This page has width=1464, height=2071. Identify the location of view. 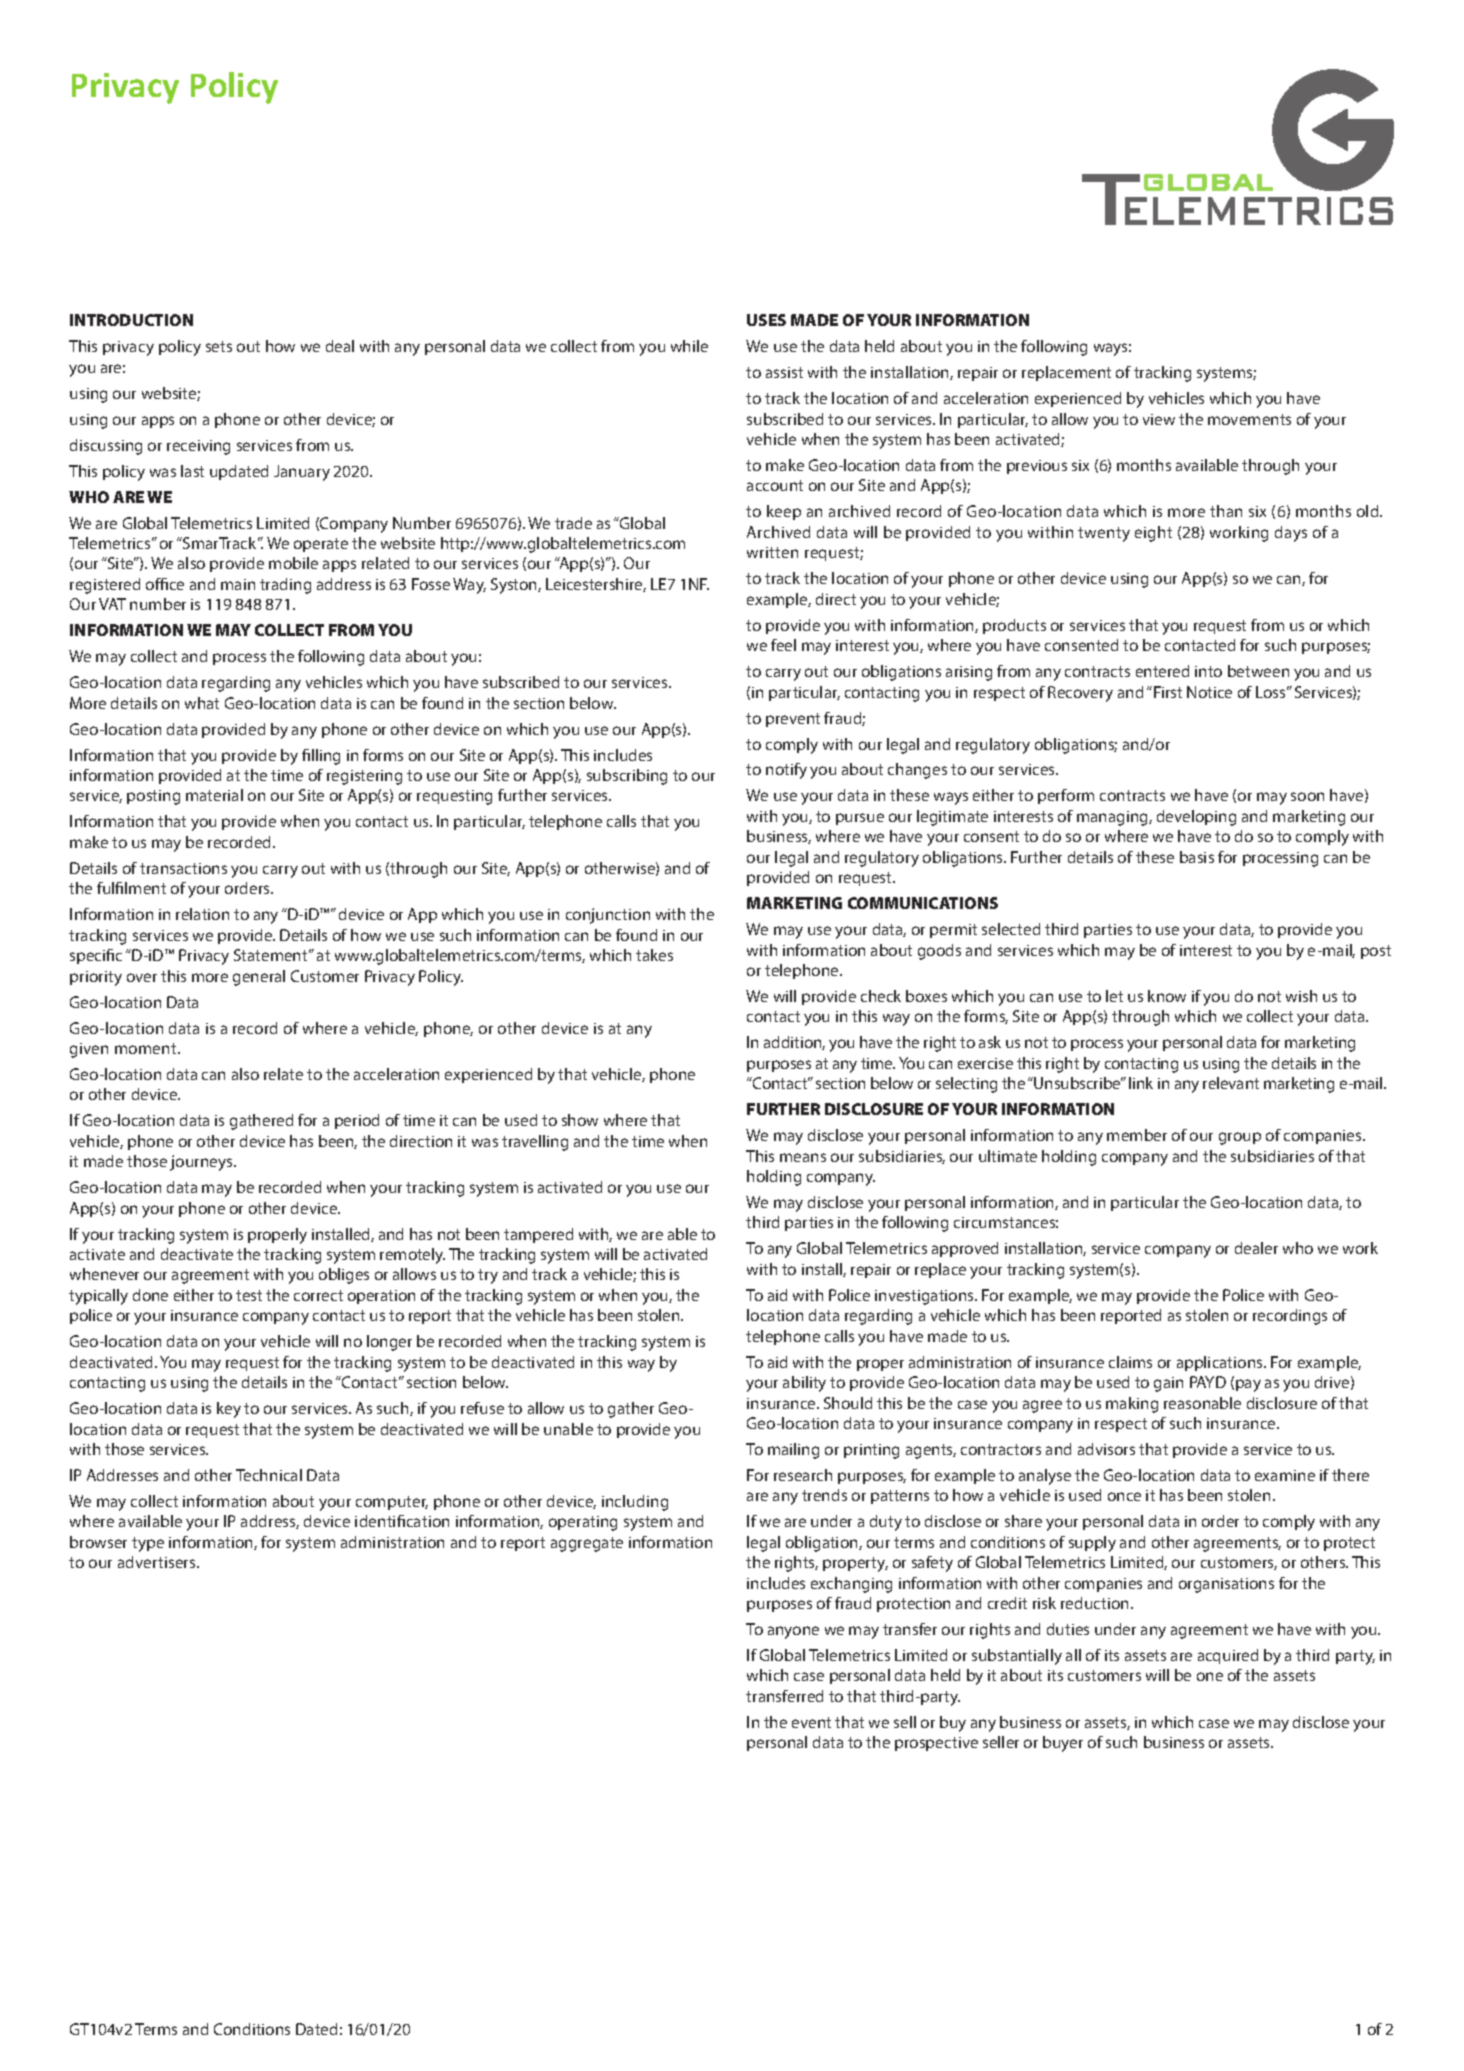
(1159, 419).
